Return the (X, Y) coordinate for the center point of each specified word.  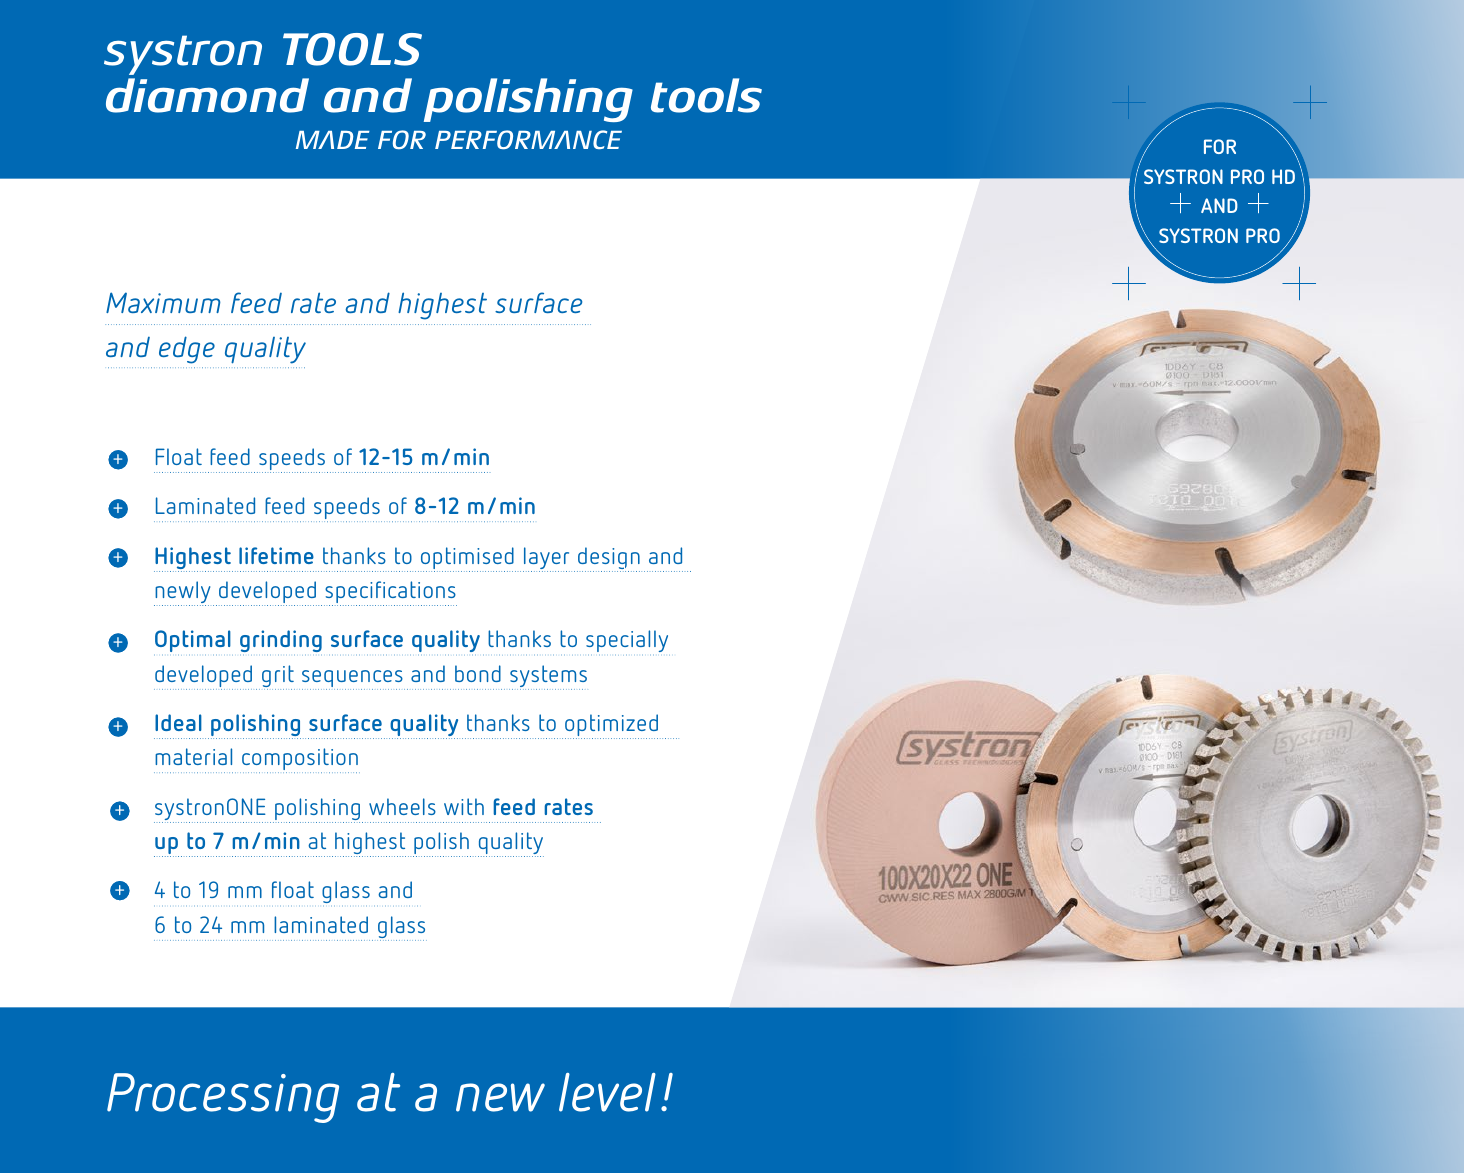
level (607, 1092)
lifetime (276, 555)
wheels (402, 806)
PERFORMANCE (528, 139)
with (464, 806)
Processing (223, 1098)
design (609, 559)
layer (547, 559)
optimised (468, 559)
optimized (613, 726)
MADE (333, 140)
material (193, 756)
